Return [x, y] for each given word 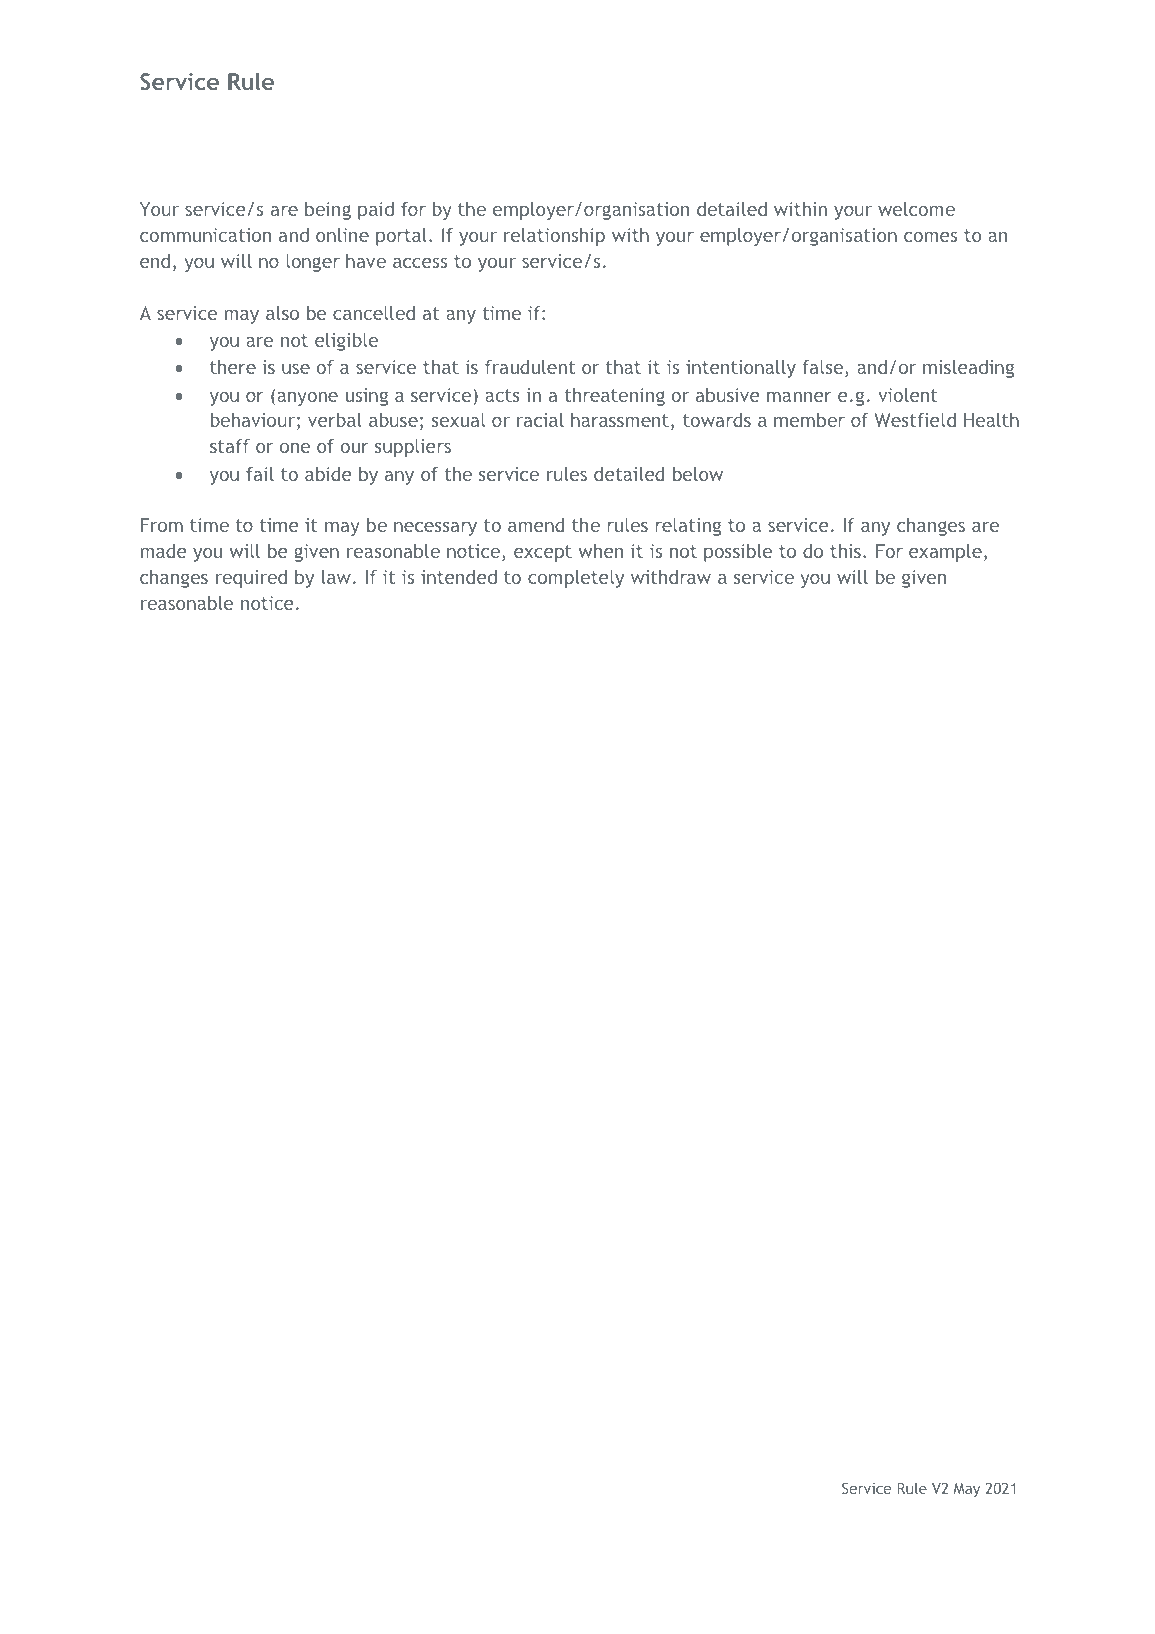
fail [260, 474]
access [420, 263]
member [809, 420]
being [328, 211]
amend [536, 525]
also [282, 313]
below [698, 474]
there [233, 367]
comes [930, 237]
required [251, 579]
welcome [916, 209]
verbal [335, 420]
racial [540, 420]
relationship [554, 237]
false [824, 368]
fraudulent [530, 367]
